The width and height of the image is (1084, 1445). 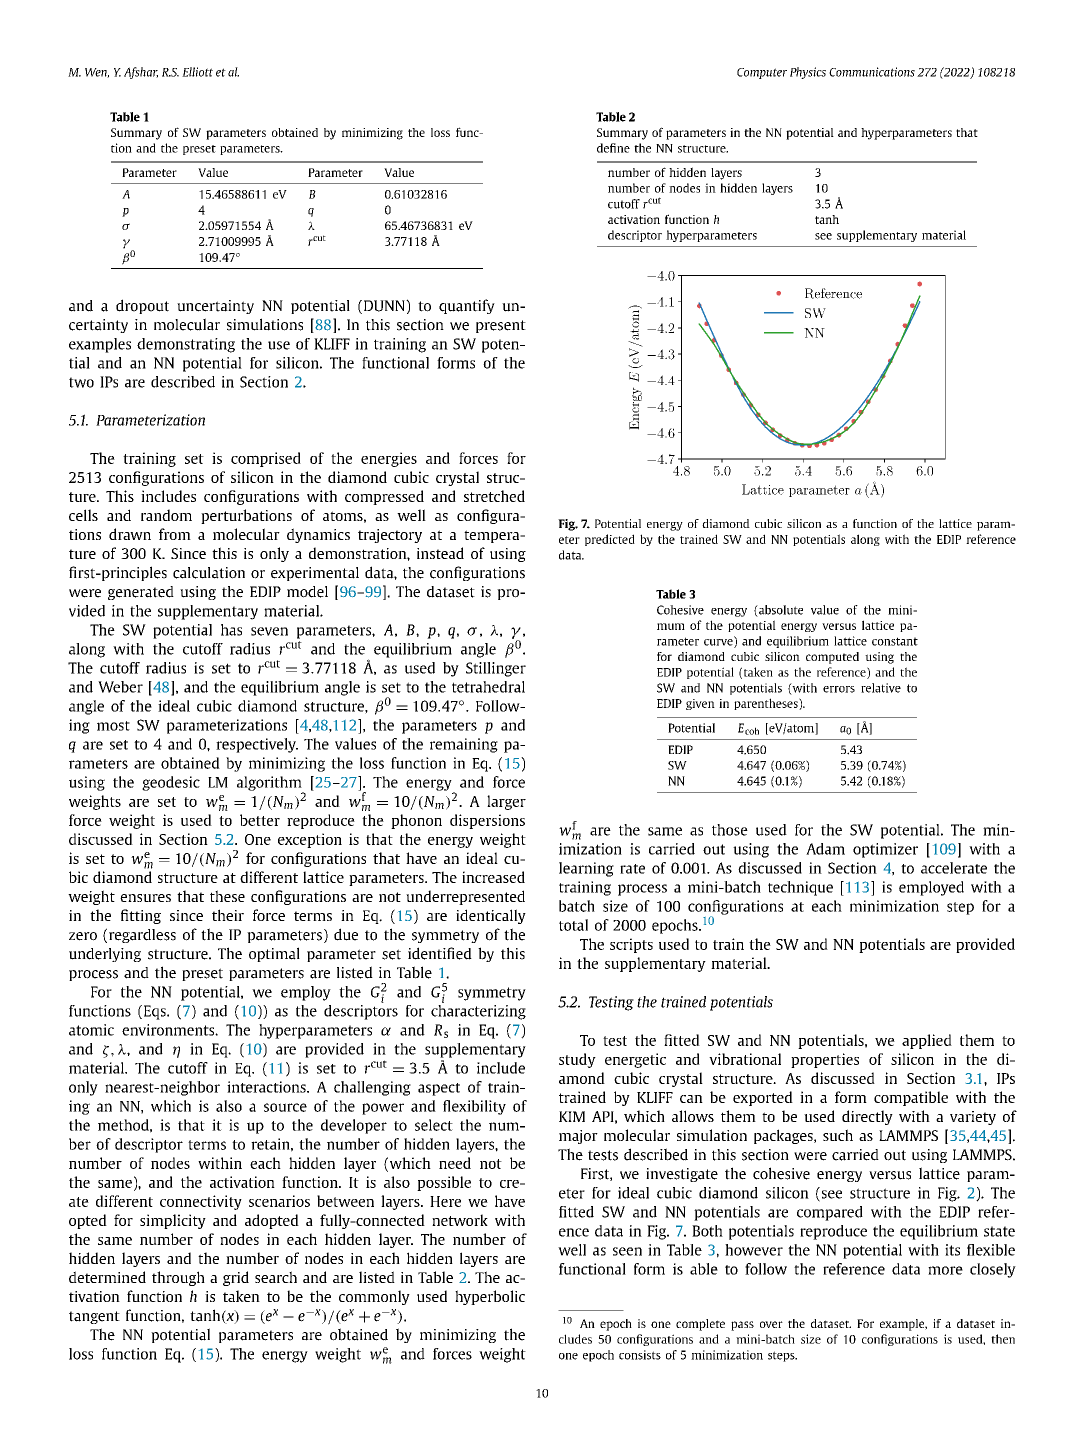 What do you see at coordinates (488, 687) in the image?
I see `tetrahedral` at bounding box center [488, 687].
